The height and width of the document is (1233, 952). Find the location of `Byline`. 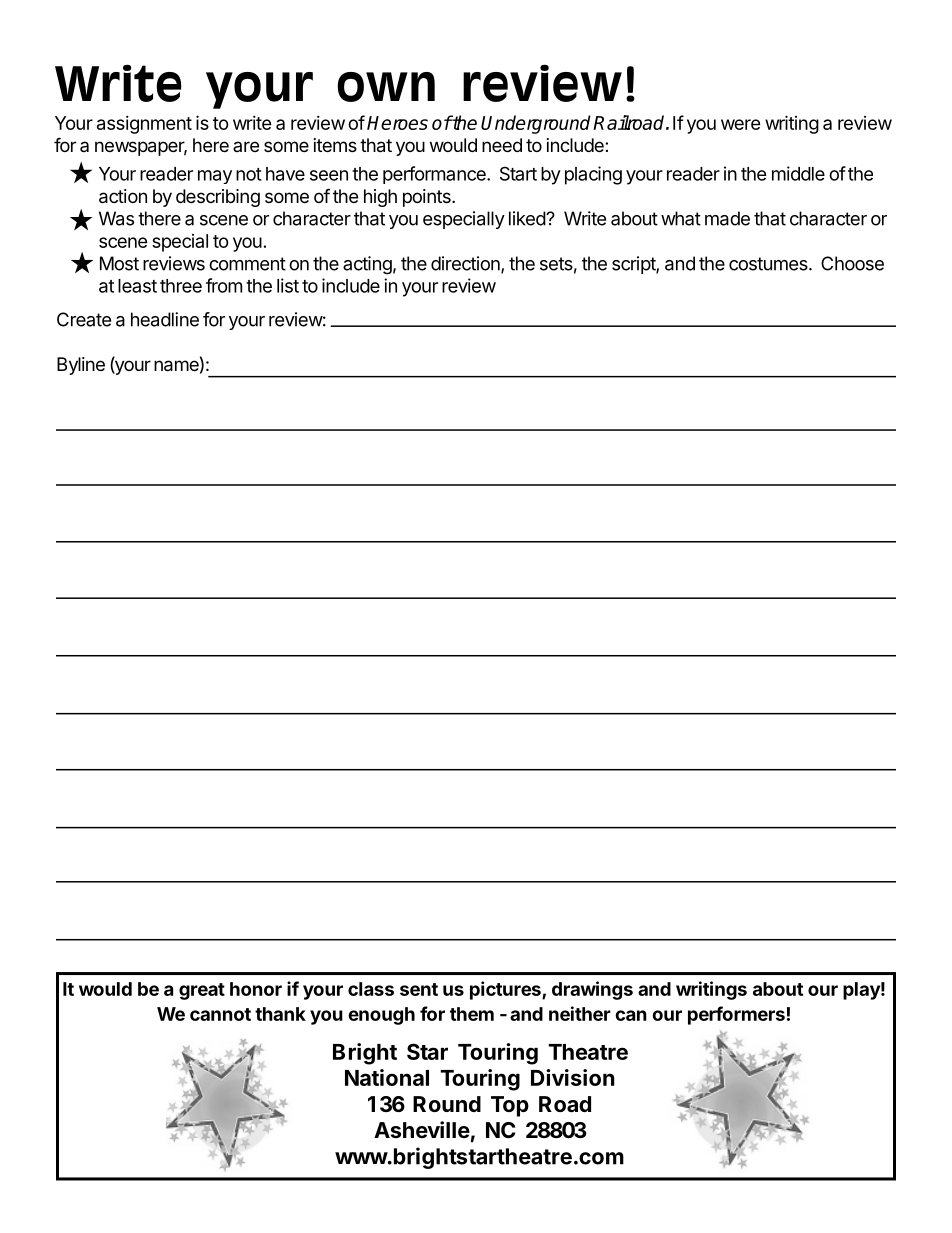

Byline is located at coordinates (81, 366).
